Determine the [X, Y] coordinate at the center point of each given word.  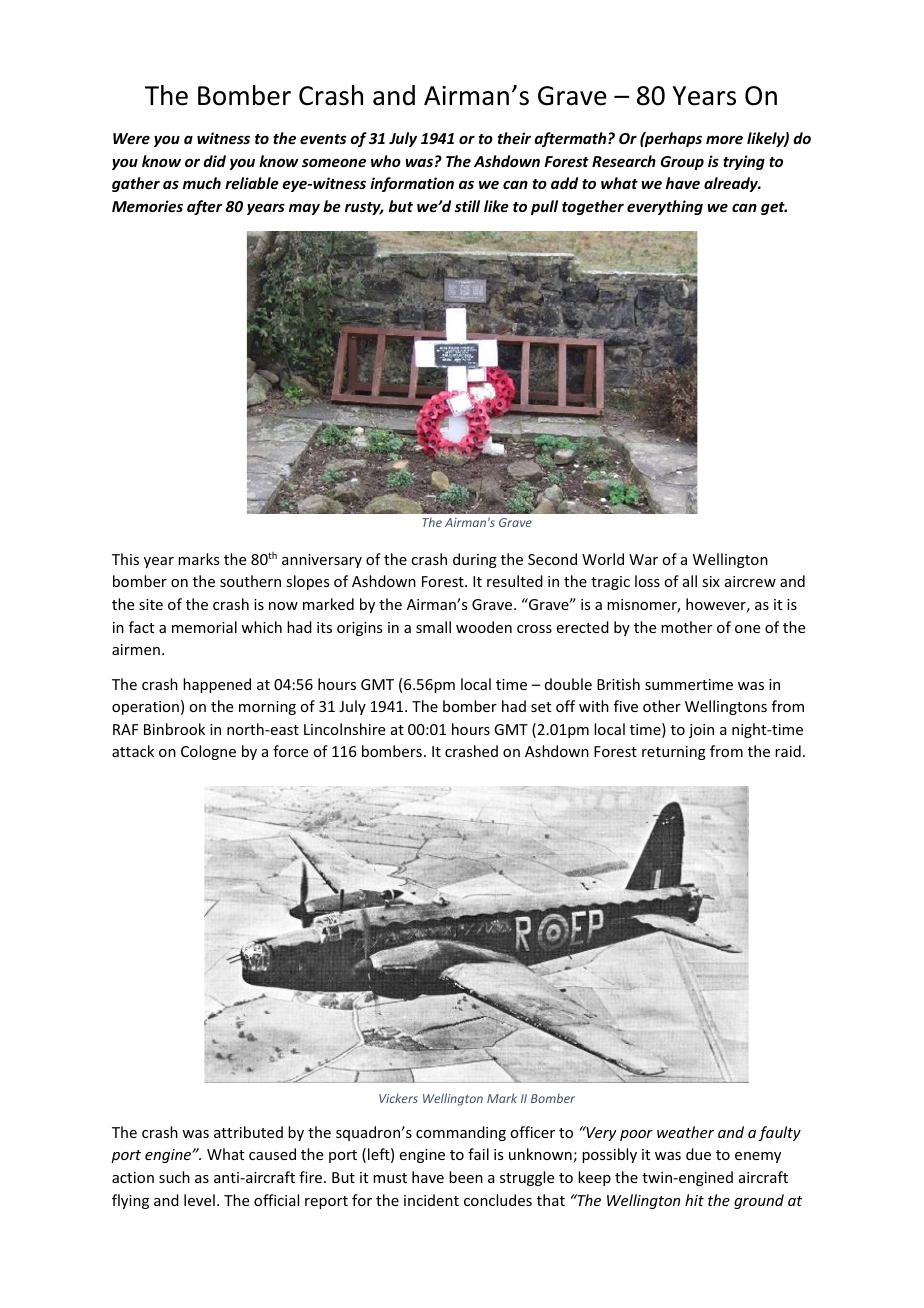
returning [674, 753]
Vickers [398, 1098]
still [467, 206]
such [174, 1177]
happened [217, 685]
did [214, 161]
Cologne [208, 752]
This [125, 559]
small [433, 627]
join [701, 731]
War [643, 559]
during [475, 560]
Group [682, 163]
